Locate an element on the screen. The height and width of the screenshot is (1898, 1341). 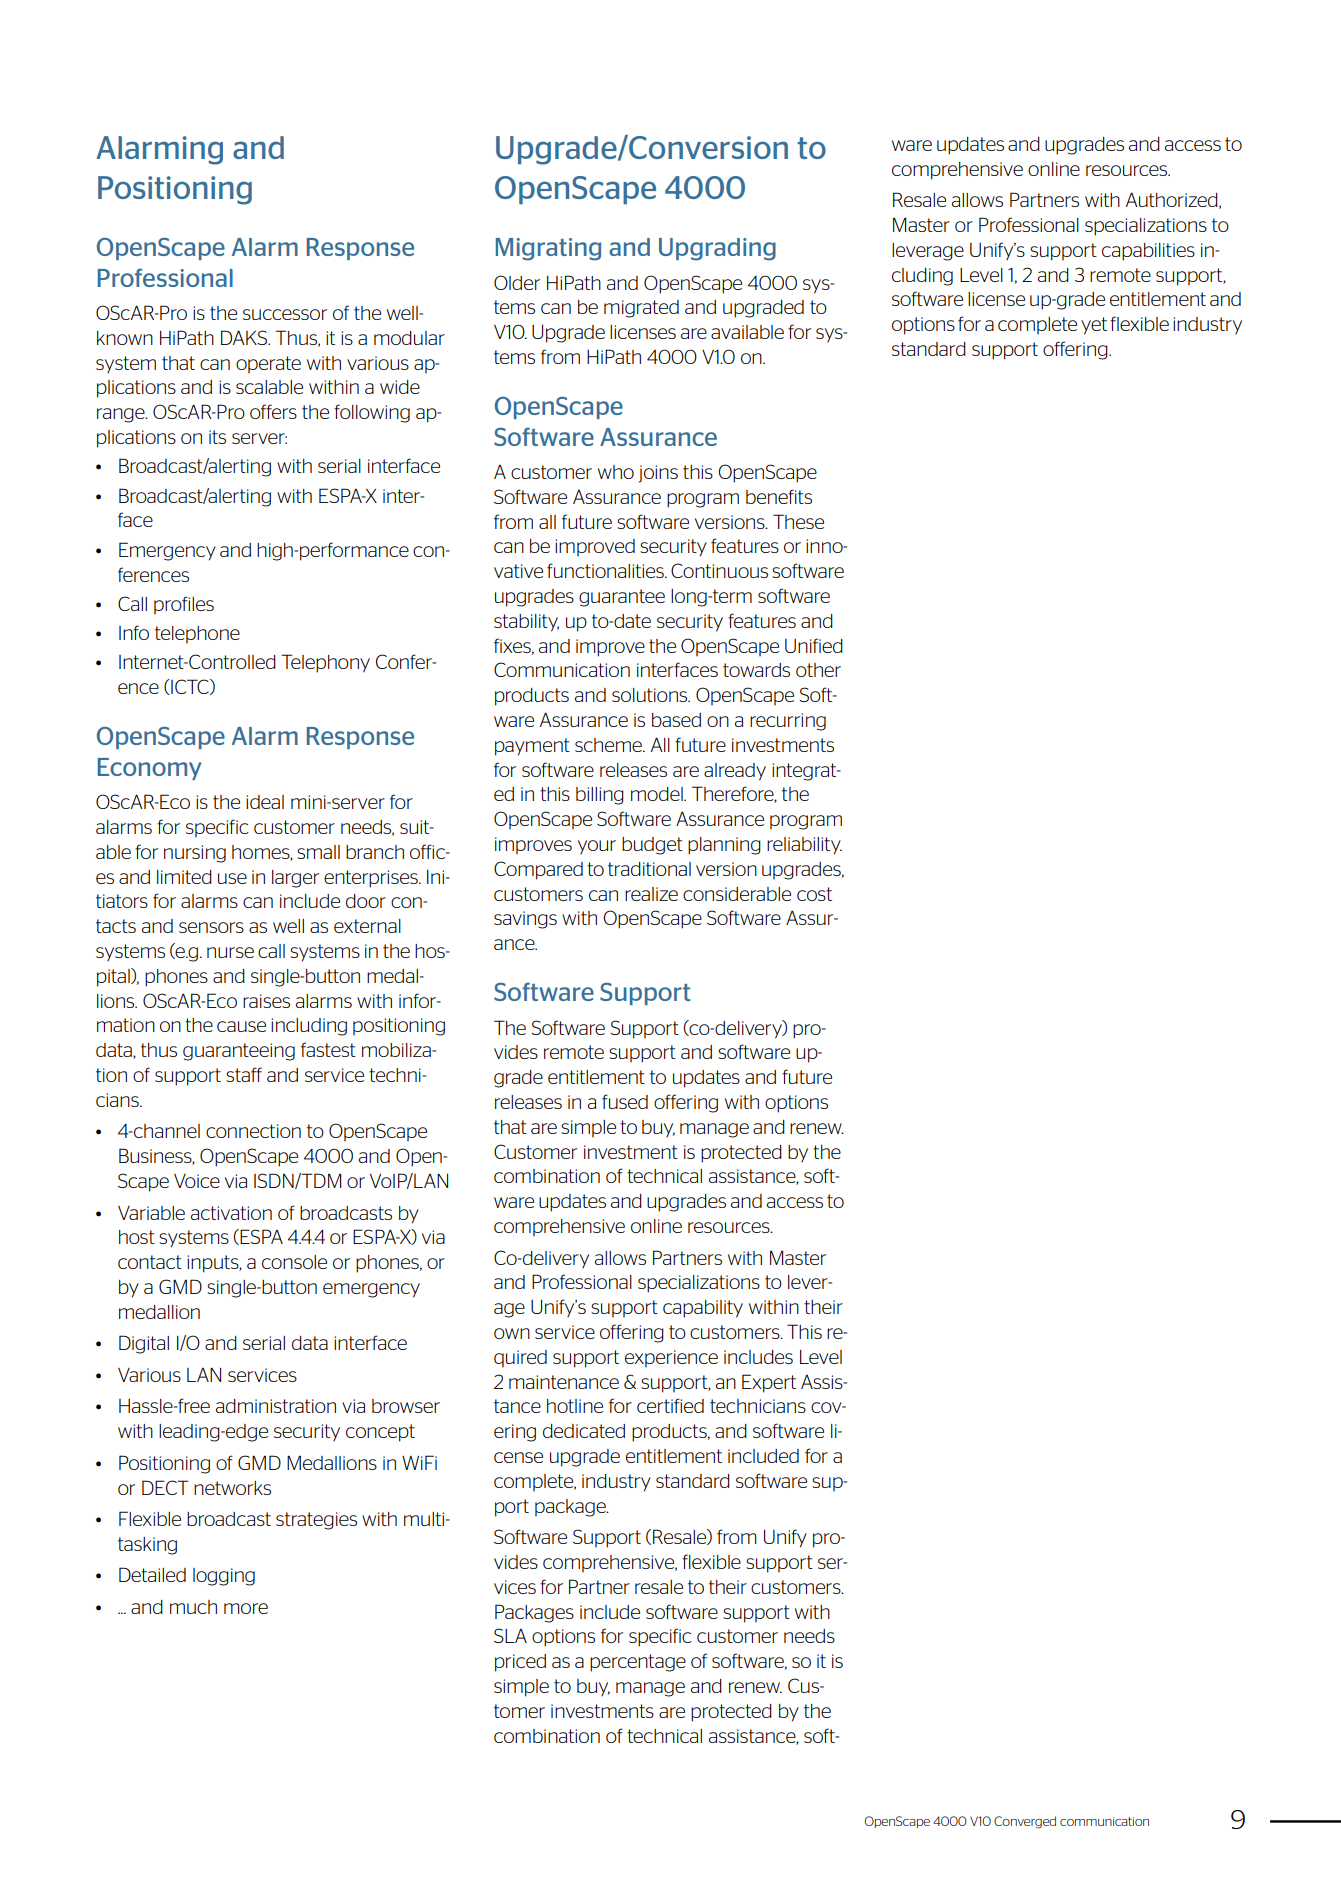
ideal is located at coordinates (265, 802).
